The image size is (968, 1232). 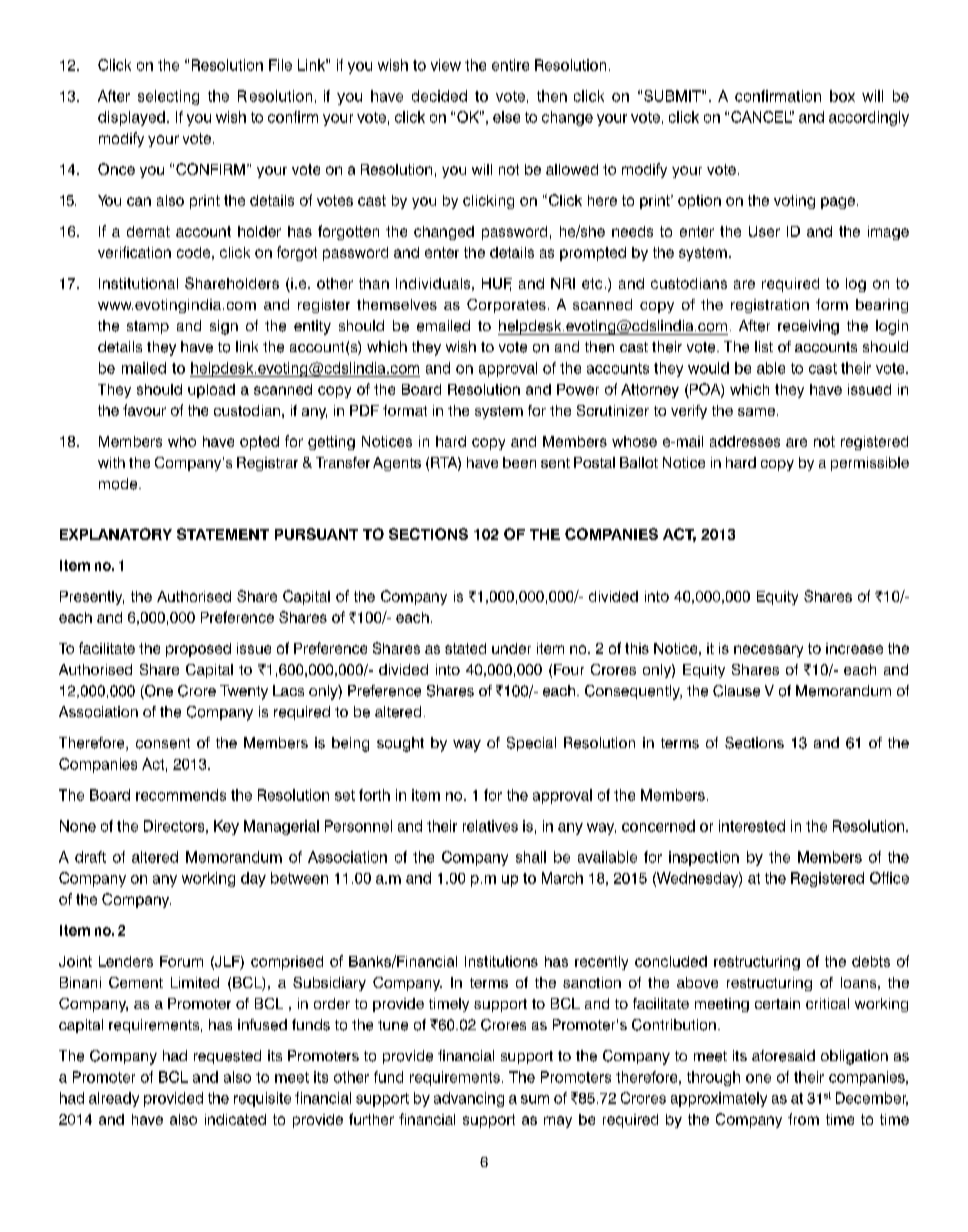 What do you see at coordinates (842, 96) in the screenshot?
I see `box` at bounding box center [842, 96].
